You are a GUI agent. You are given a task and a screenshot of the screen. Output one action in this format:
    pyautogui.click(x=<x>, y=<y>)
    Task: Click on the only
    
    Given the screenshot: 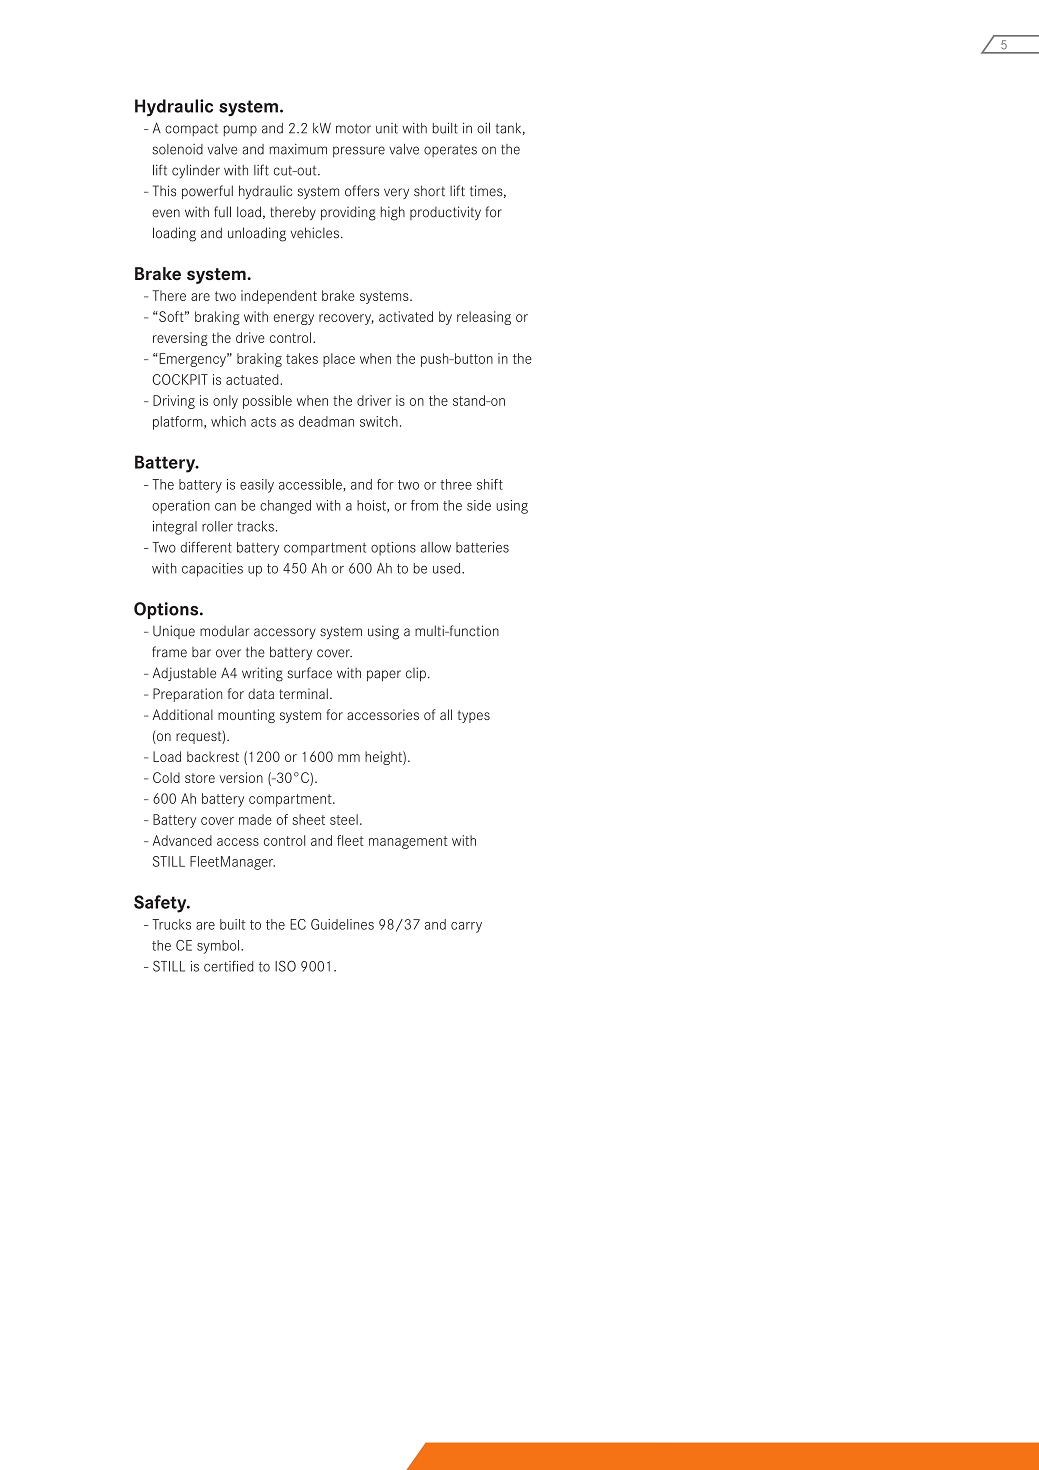 What is the action you would take?
    pyautogui.click(x=225, y=402)
